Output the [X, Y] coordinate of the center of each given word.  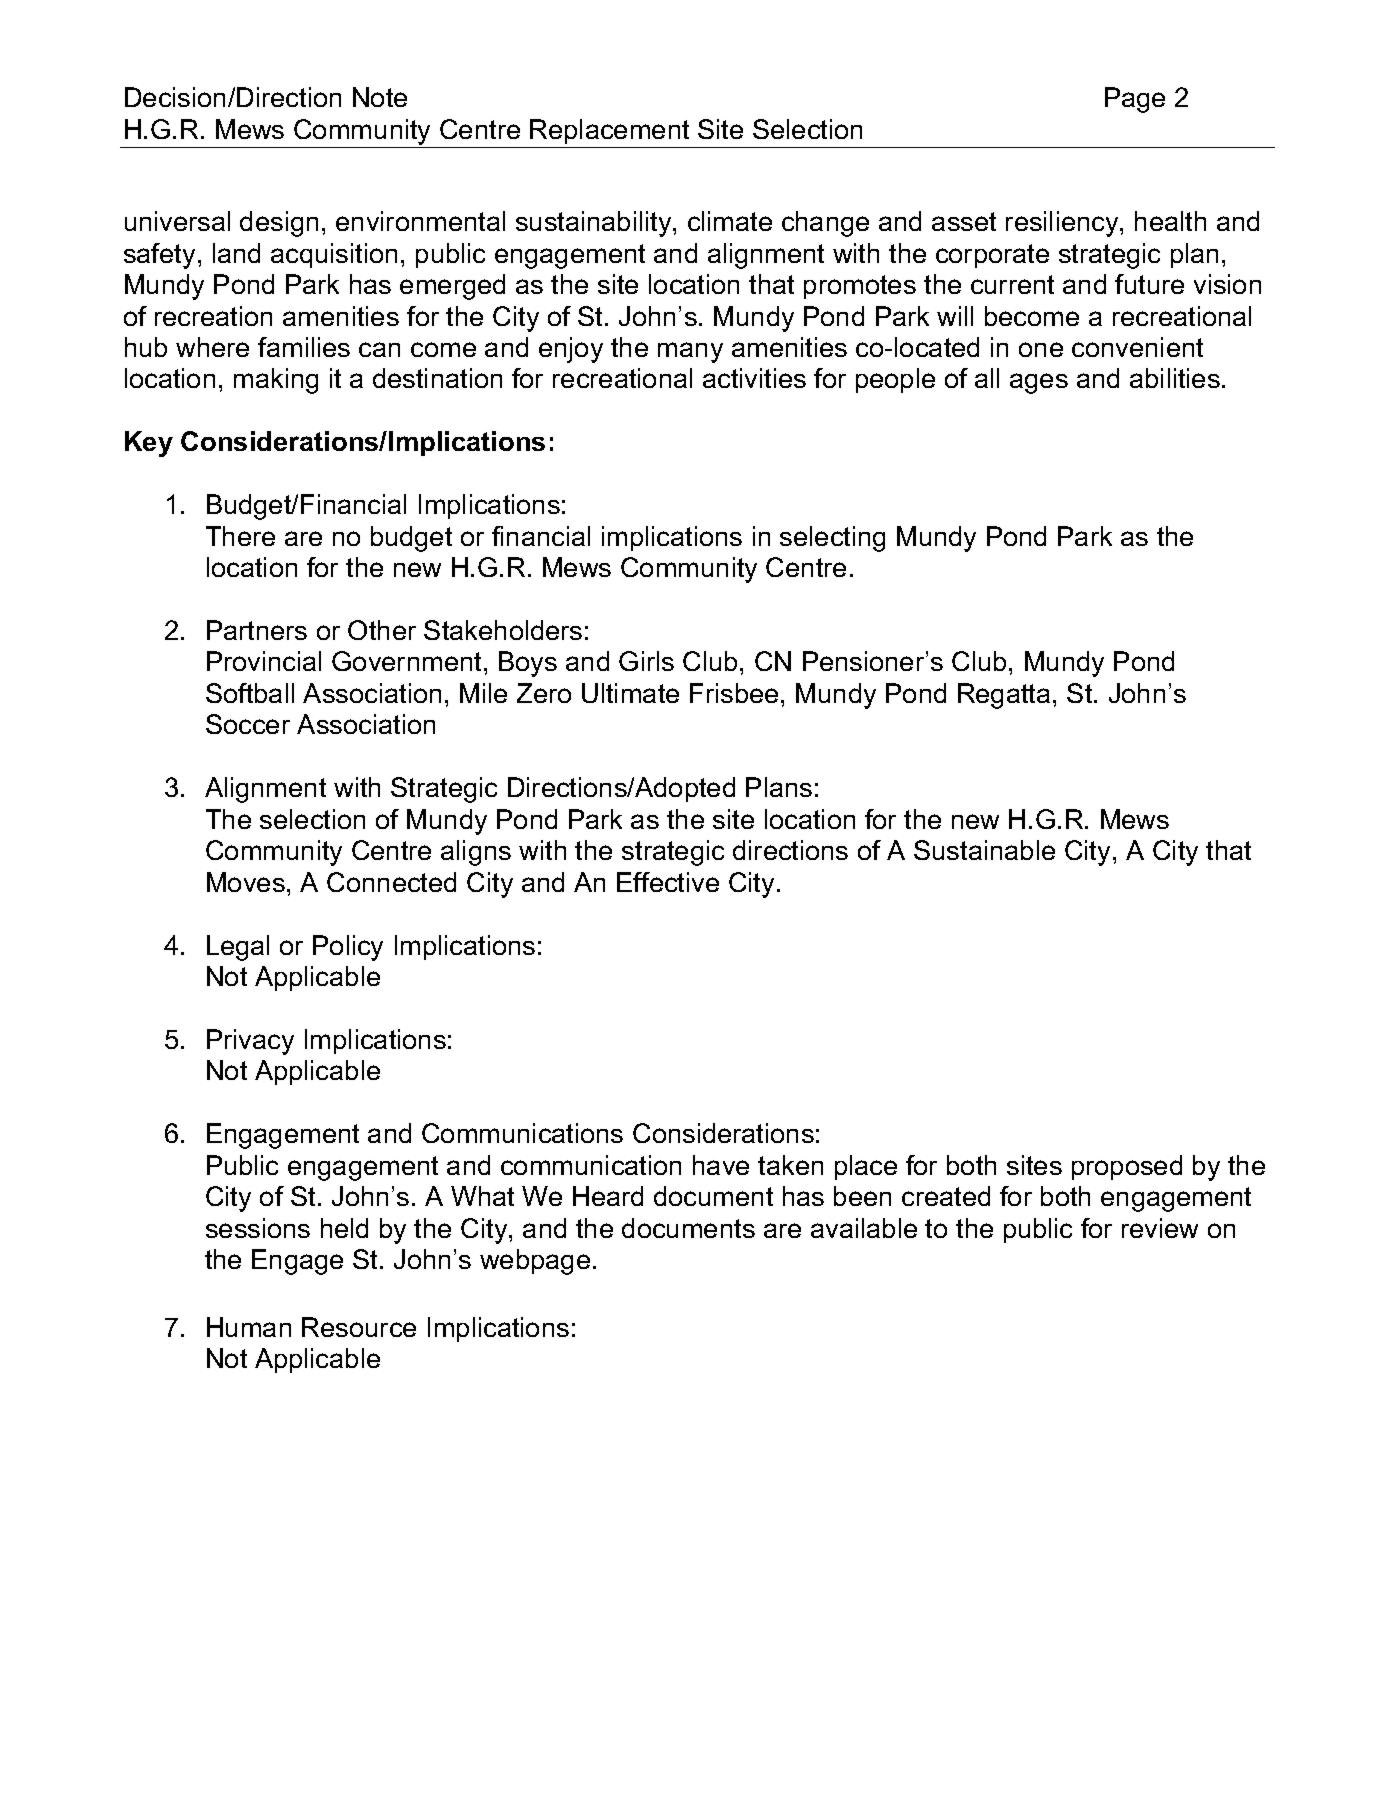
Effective [668, 882]
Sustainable [984, 850]
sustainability [595, 224]
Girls [646, 661]
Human [249, 1327]
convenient [1137, 347]
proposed [1127, 1167]
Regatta [1004, 696]
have [721, 1165]
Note [380, 97]
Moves [246, 882]
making [276, 381]
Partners [257, 630]
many [690, 352]
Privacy [250, 1042]
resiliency [1063, 224]
